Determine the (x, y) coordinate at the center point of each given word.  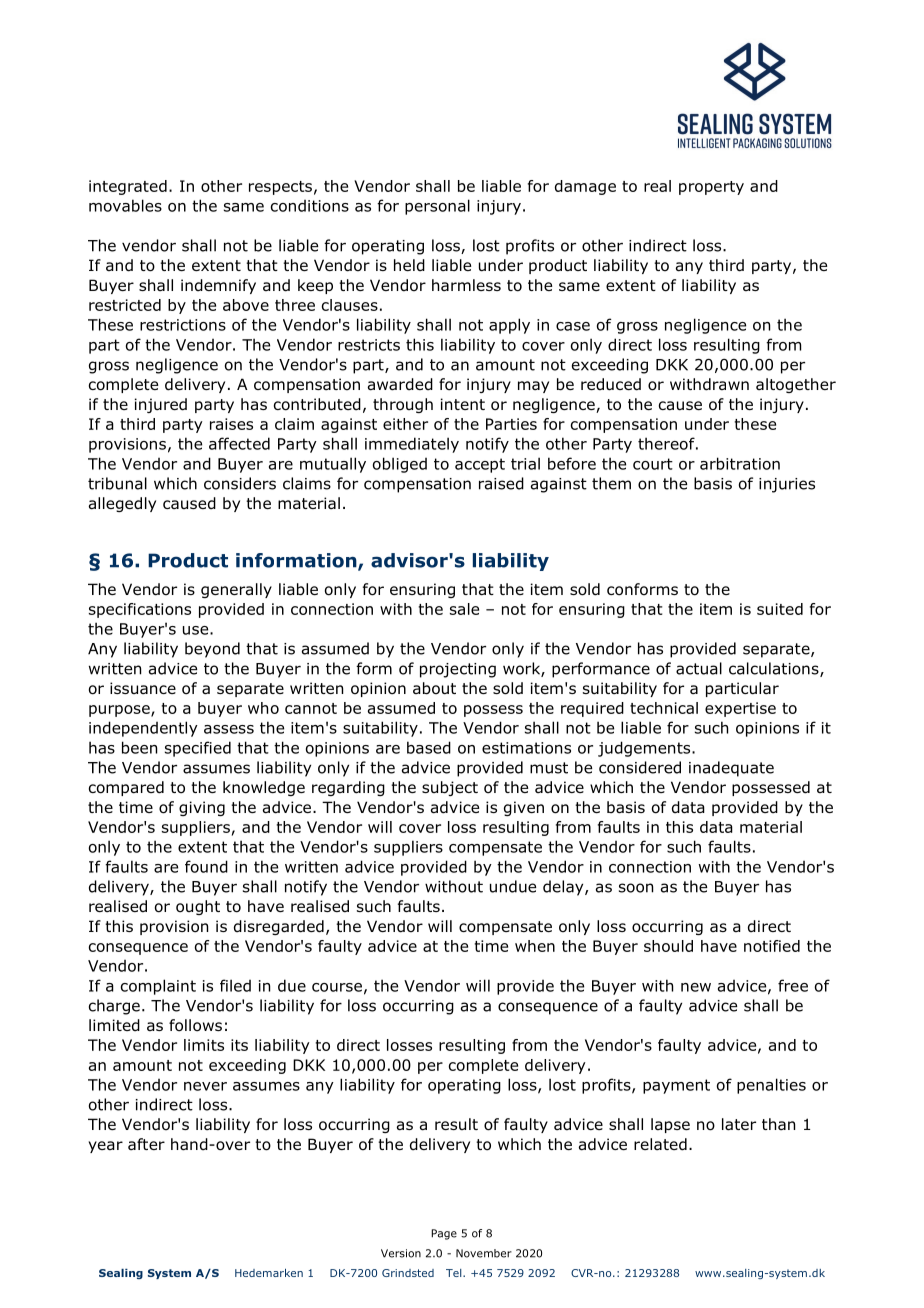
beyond (212, 650)
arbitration (740, 463)
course (337, 987)
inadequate (731, 769)
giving (202, 808)
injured (161, 405)
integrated (128, 187)
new (696, 987)
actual (699, 668)
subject (450, 788)
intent (463, 404)
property (711, 188)
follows (195, 1025)
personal (437, 207)
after (146, 1144)
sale (464, 609)
